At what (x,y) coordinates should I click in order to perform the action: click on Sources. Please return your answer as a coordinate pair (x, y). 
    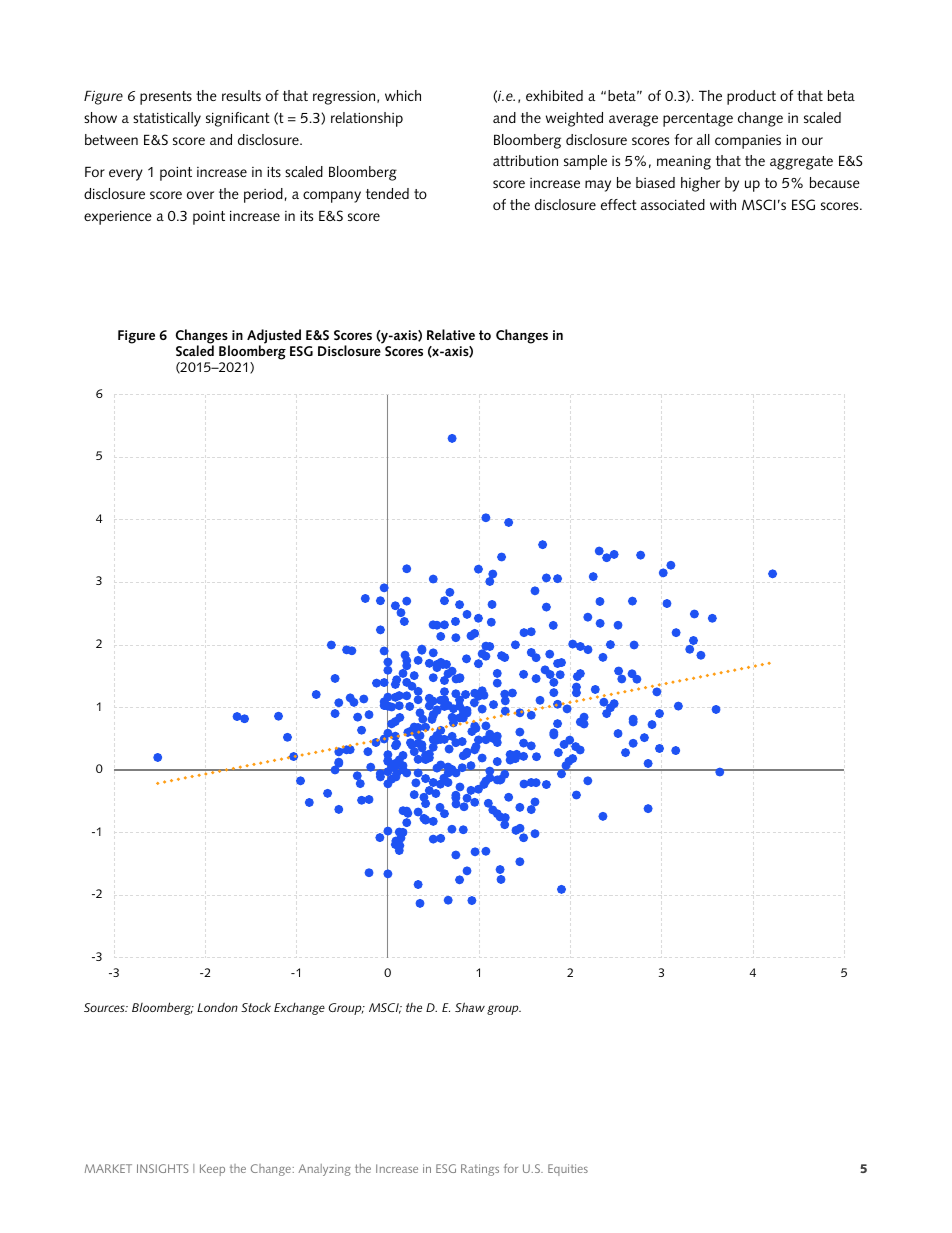
    Looking at the image, I should click on (105, 1007).
